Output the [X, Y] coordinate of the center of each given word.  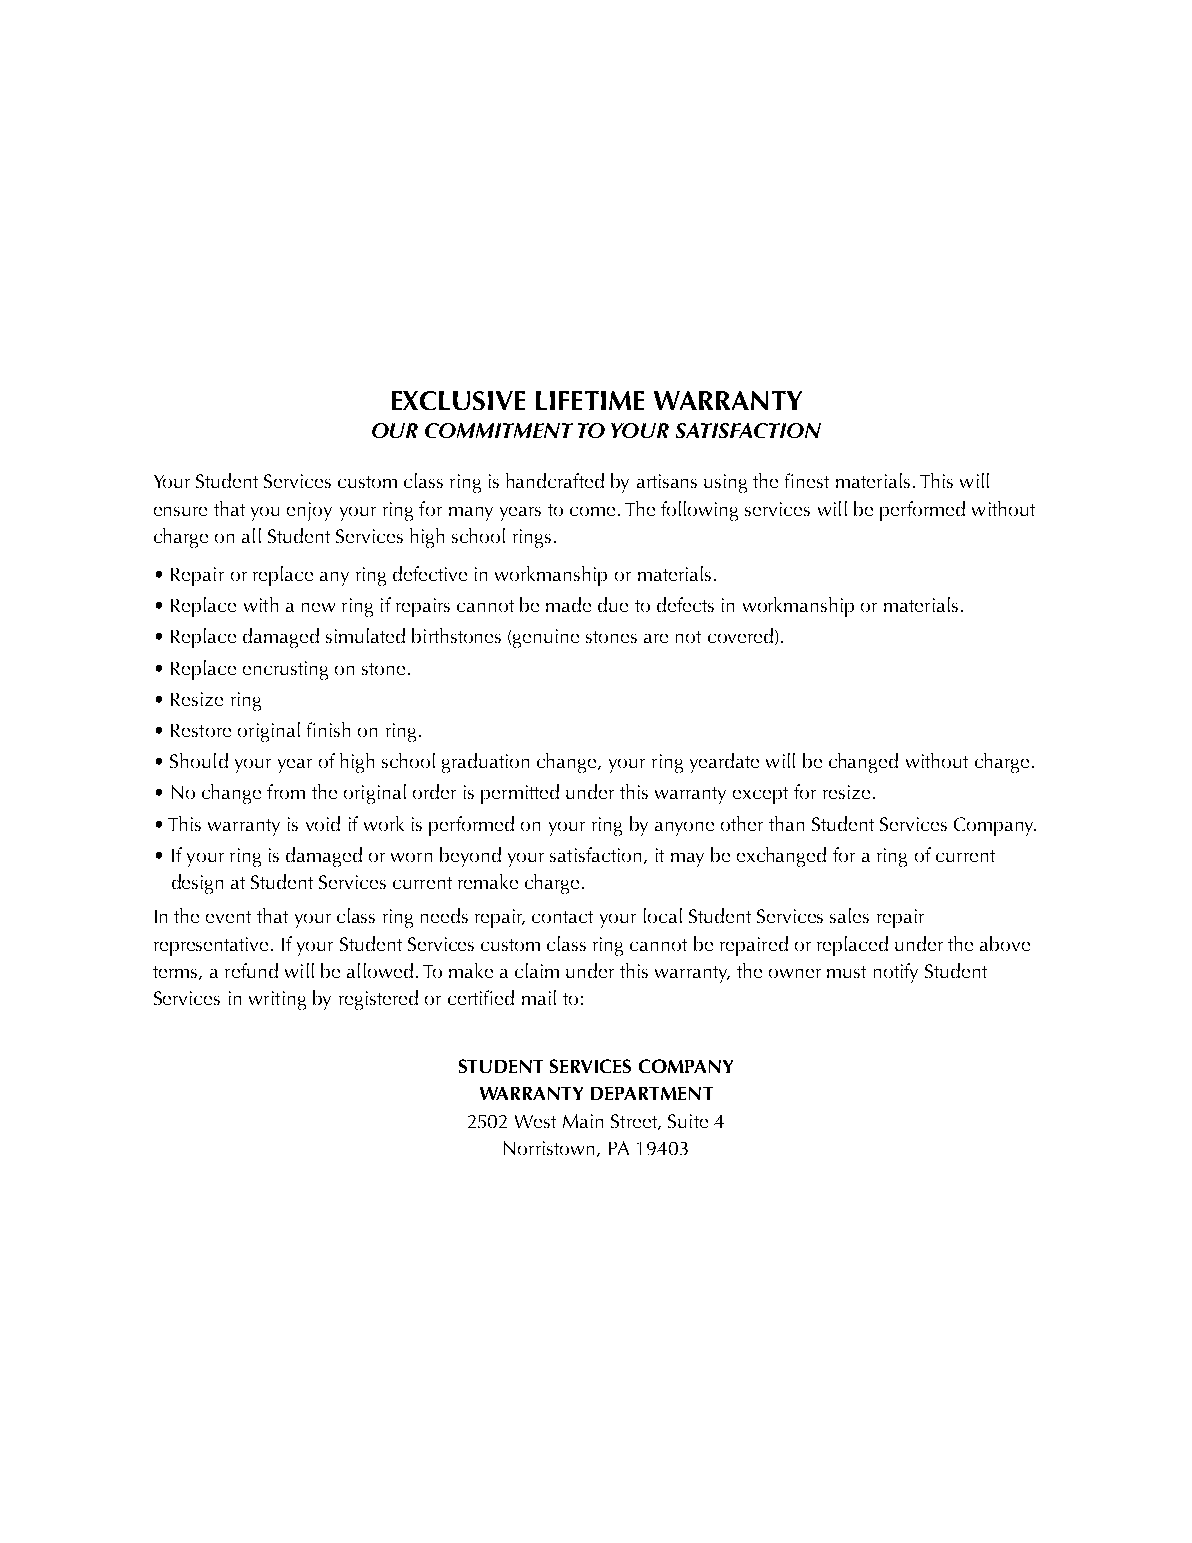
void [323, 823]
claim [537, 970]
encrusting [285, 670]
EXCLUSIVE [458, 400]
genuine [546, 638]
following [699, 511]
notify [896, 973]
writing [277, 1000]
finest [807, 480]
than [786, 823]
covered [740, 635]
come [592, 511]
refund [251, 970]
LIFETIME [590, 400]
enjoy [309, 511]
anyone [684, 829]
